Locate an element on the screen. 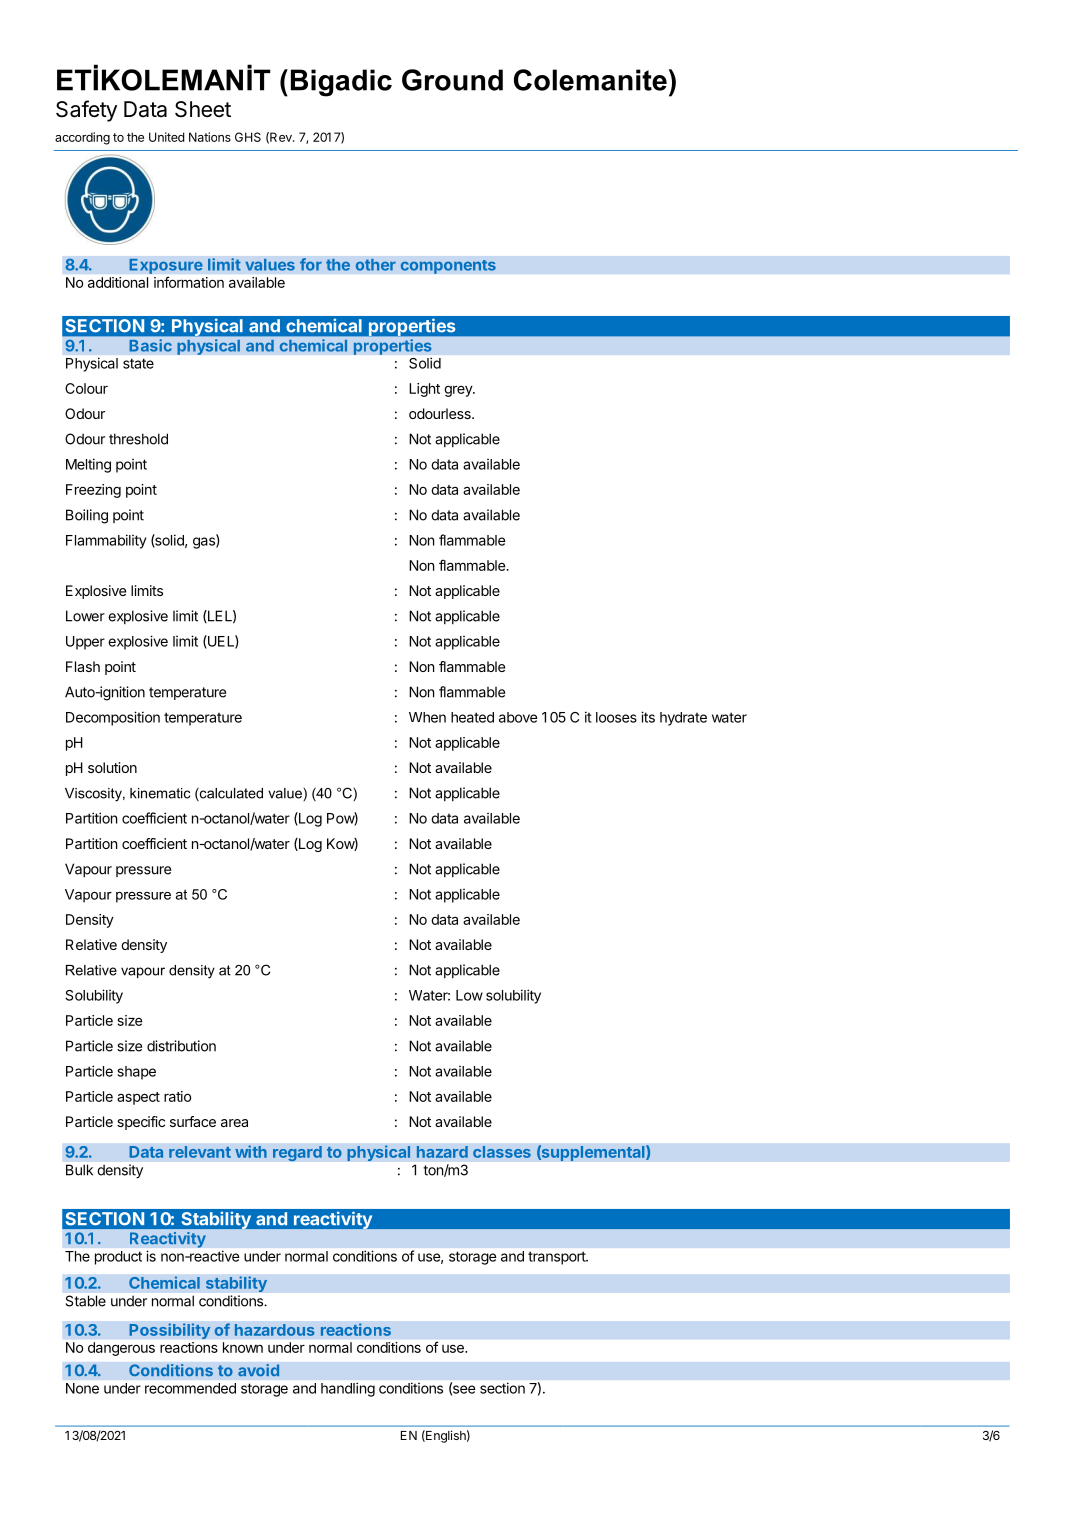 This screenshot has height=1516, width=1072. looses is located at coordinates (616, 717).
